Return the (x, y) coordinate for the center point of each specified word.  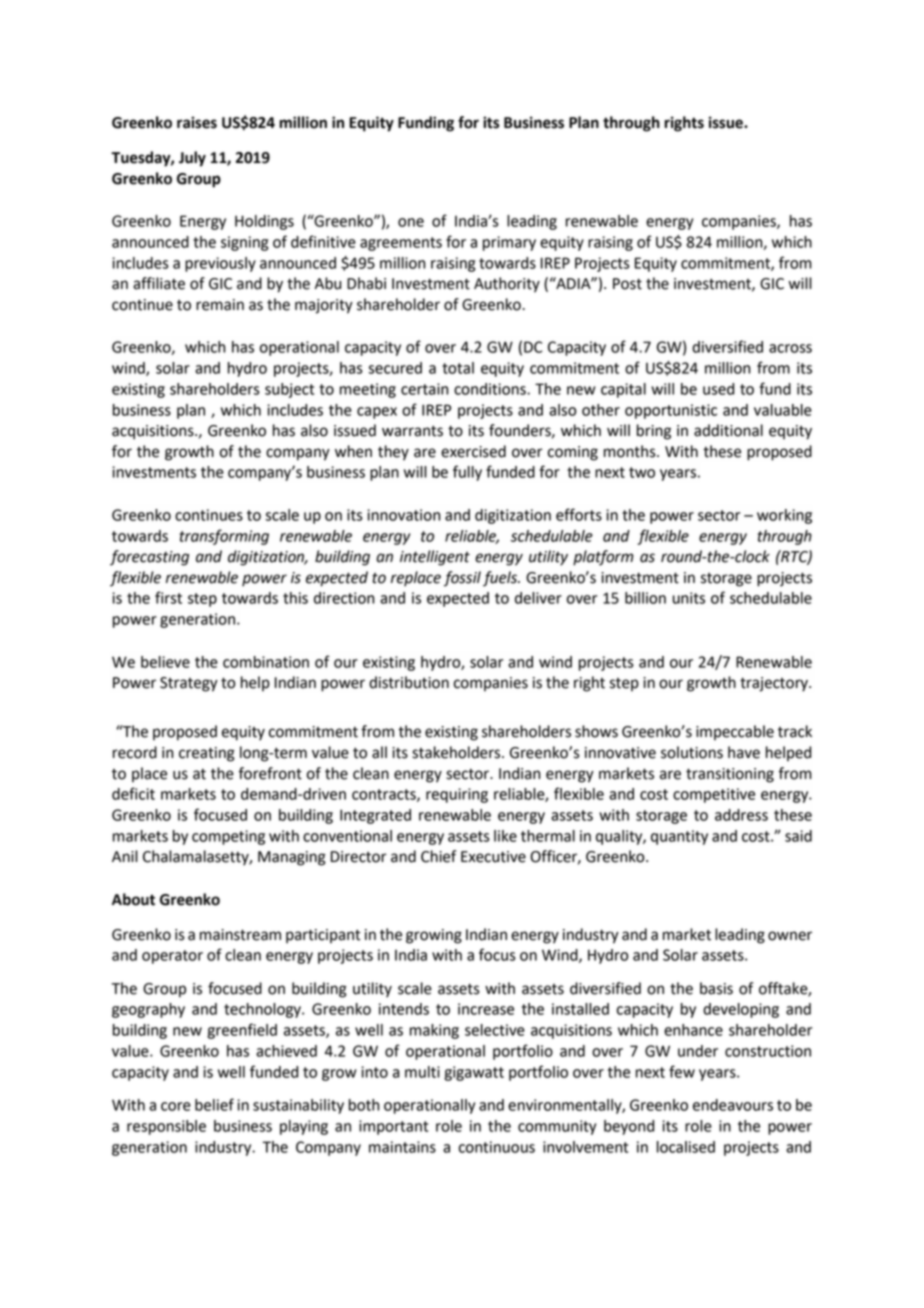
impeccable (735, 732)
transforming (224, 537)
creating (207, 754)
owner (790, 936)
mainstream (240, 935)
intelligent (435, 558)
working (784, 516)
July (192, 159)
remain (220, 305)
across (790, 348)
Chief (438, 856)
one (411, 222)
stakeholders (457, 752)
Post (627, 284)
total (458, 368)
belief (214, 1104)
